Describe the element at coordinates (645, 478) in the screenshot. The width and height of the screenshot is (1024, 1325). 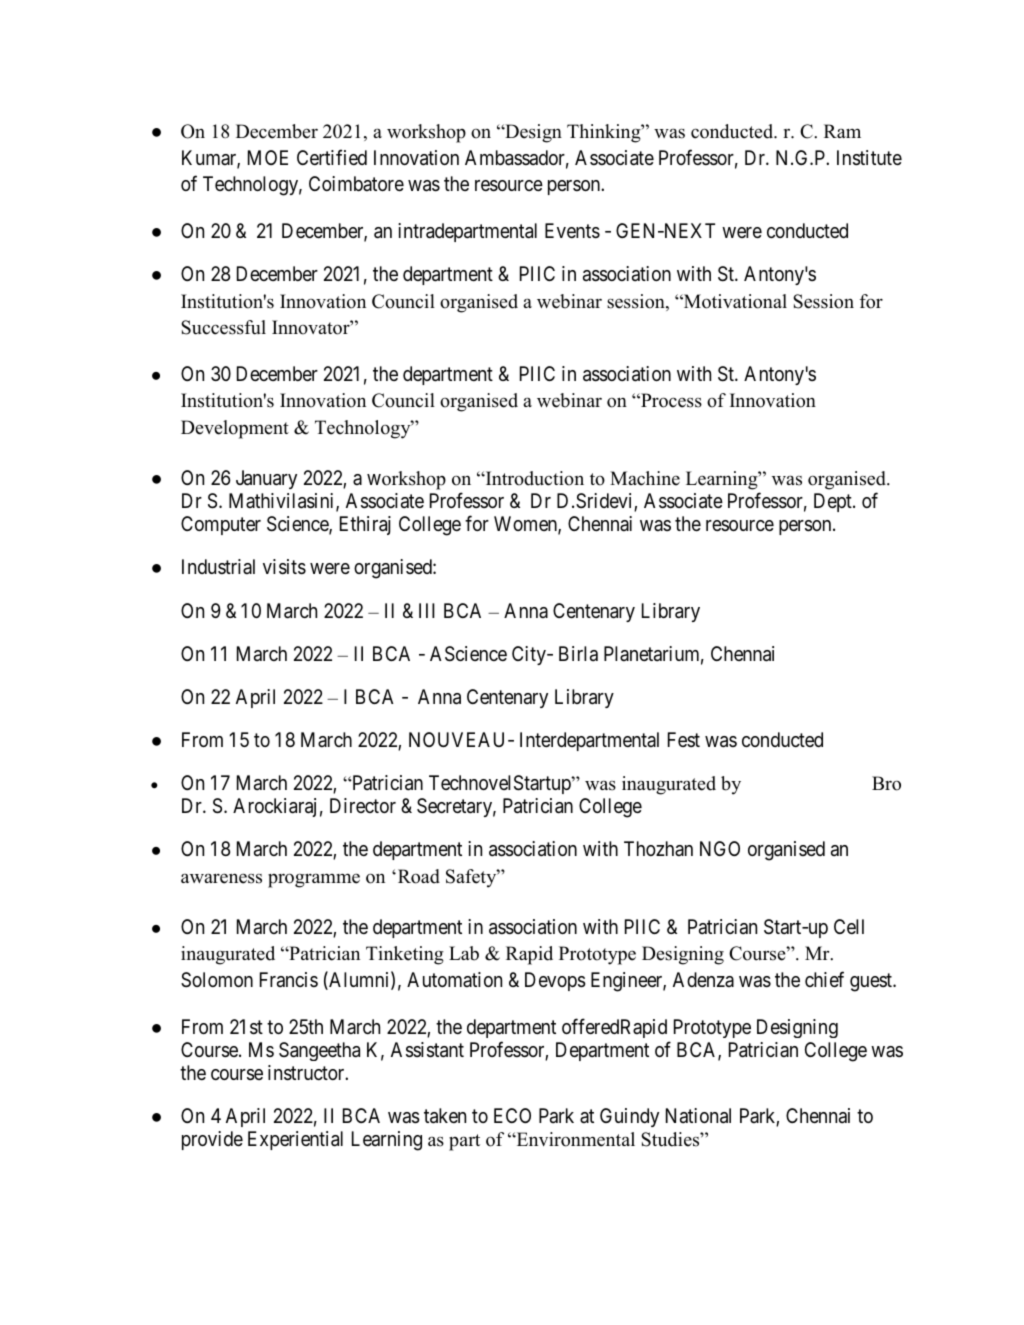
I see `Machine` at that location.
